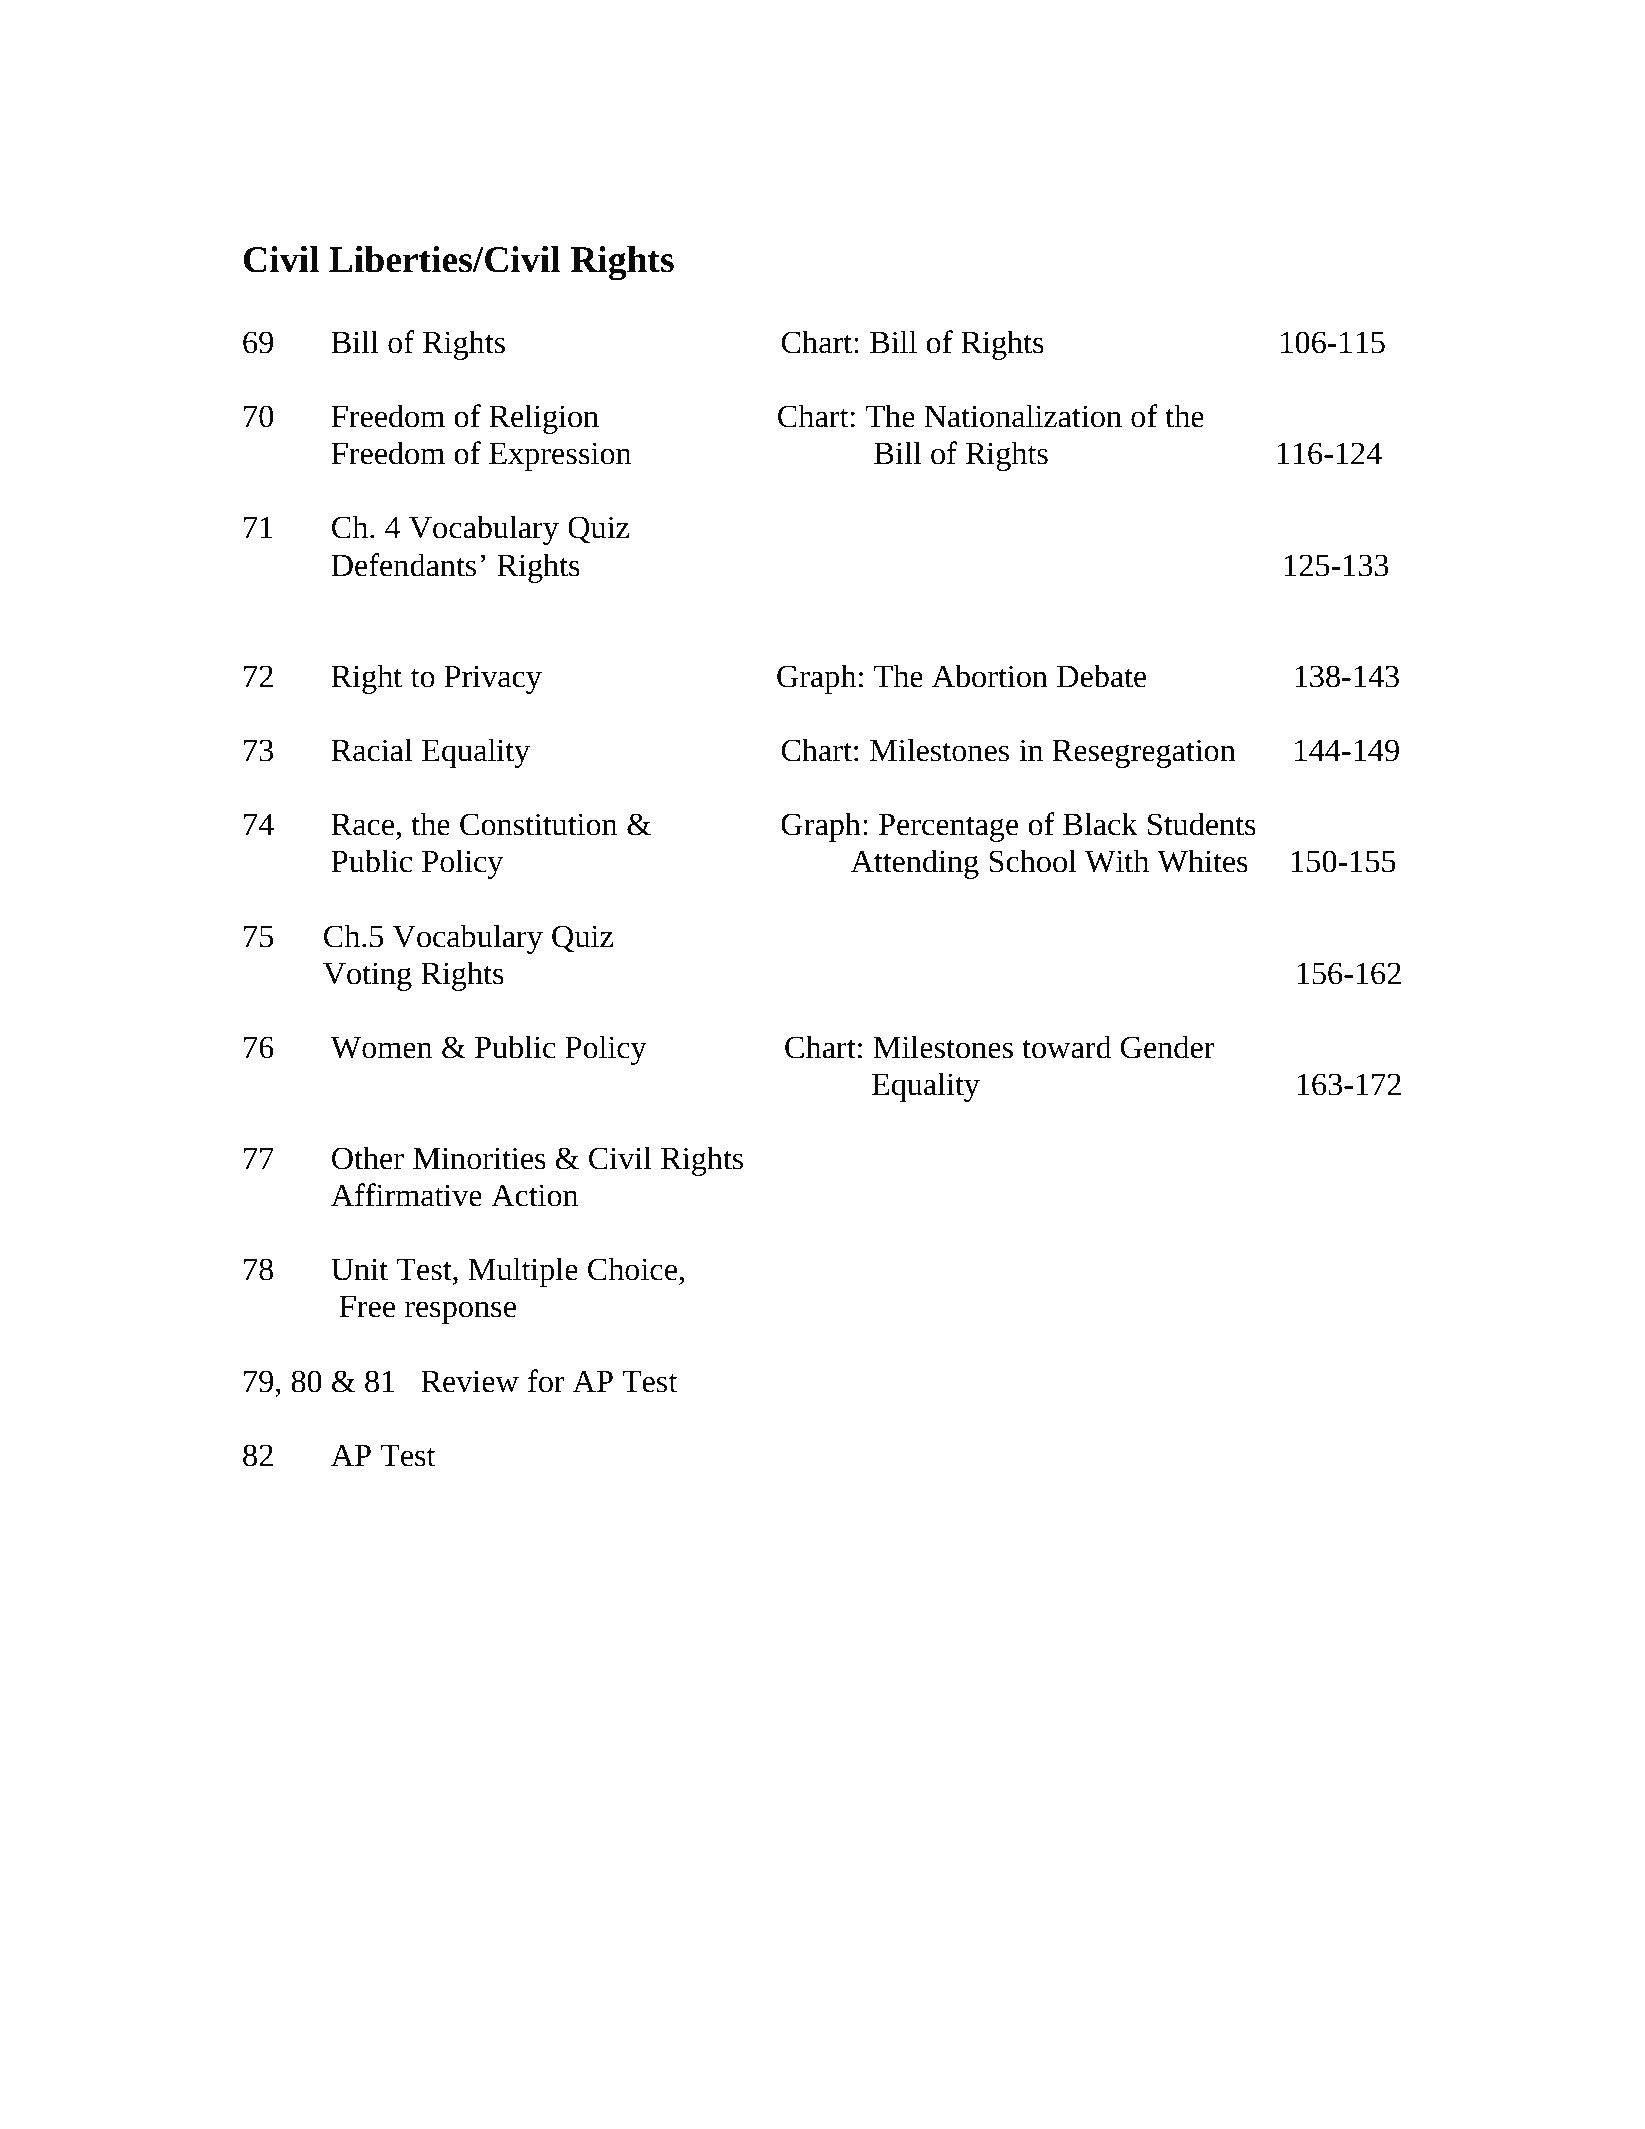 This document has width=1645, height=2129. What do you see at coordinates (1023, 416) in the document?
I see `Nationalization` at bounding box center [1023, 416].
